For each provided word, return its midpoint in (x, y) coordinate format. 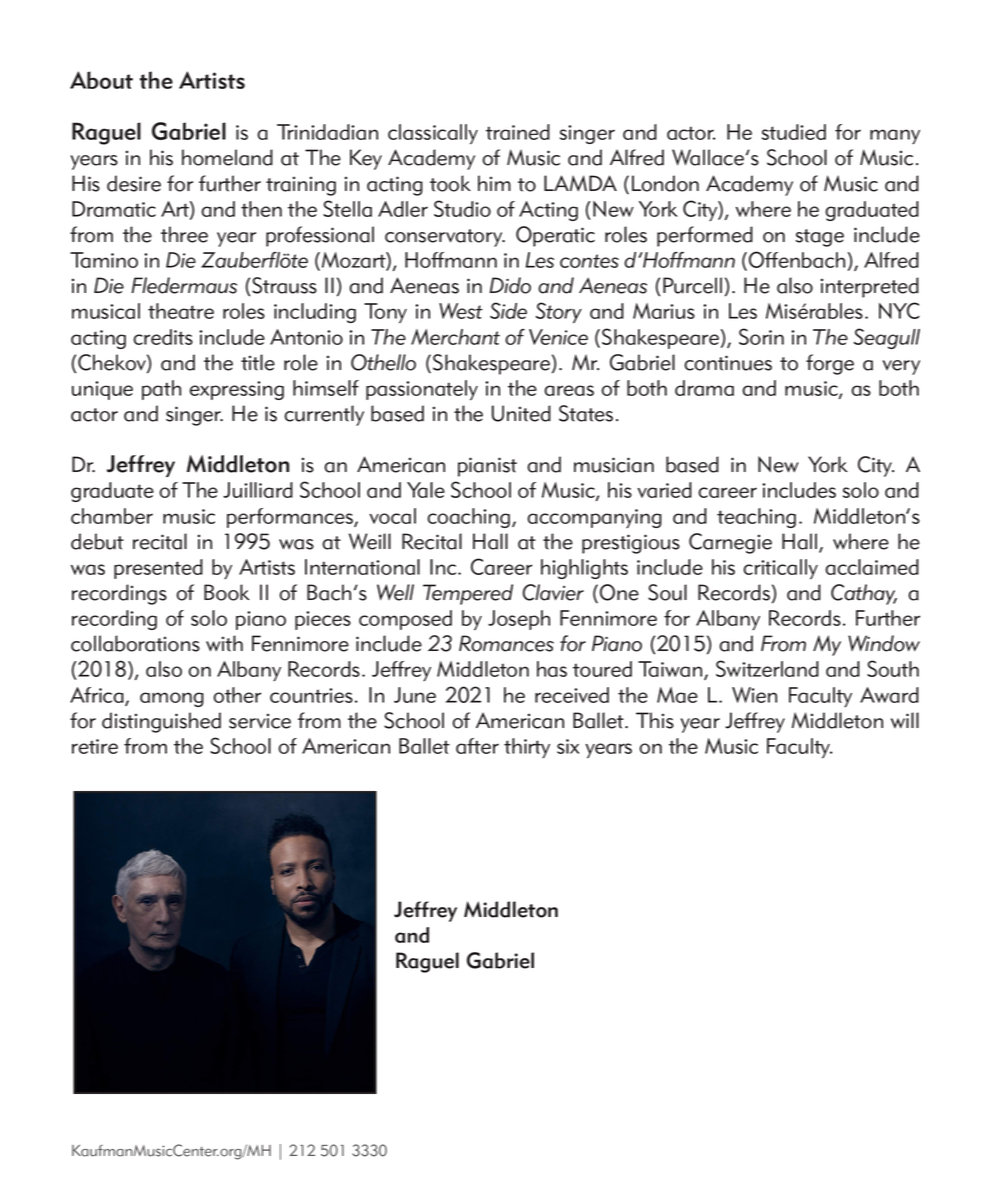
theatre (181, 311)
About (101, 80)
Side (508, 310)
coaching (470, 518)
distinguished (161, 722)
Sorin (761, 336)
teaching (756, 518)
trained (518, 132)
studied (794, 132)
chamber (112, 516)
